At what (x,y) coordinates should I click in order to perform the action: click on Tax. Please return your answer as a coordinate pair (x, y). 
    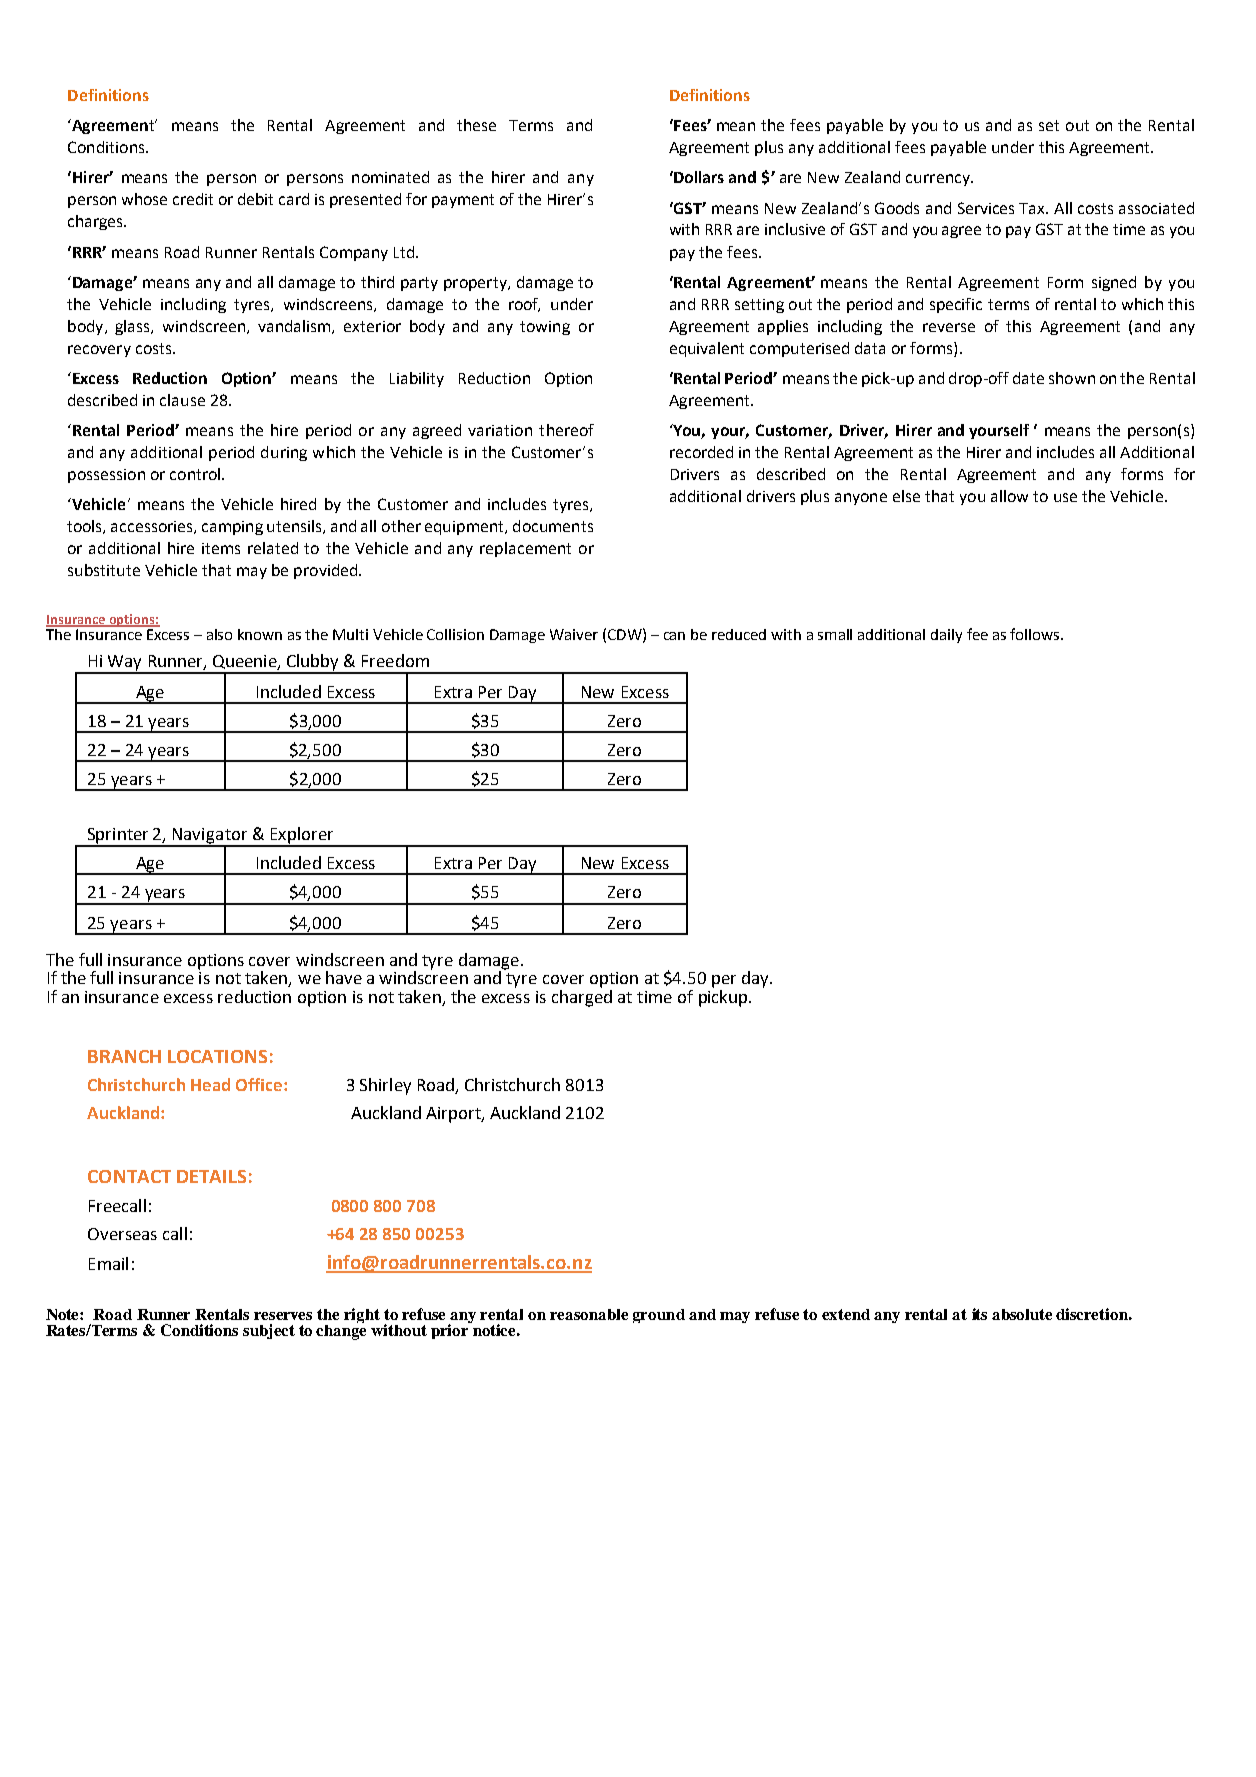
    Looking at the image, I should click on (1033, 208).
